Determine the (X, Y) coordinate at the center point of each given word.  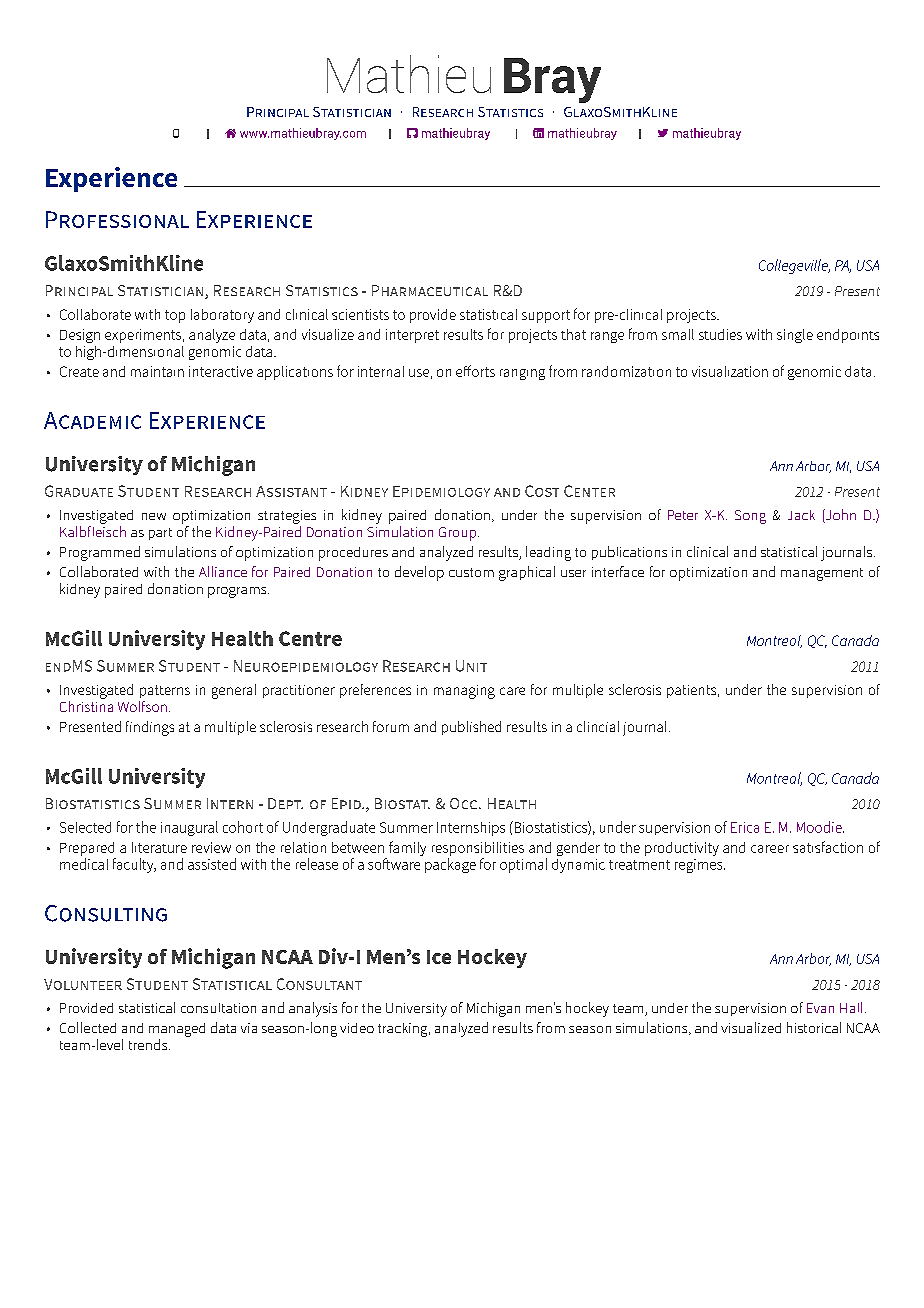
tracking (404, 1030)
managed (177, 1030)
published (471, 728)
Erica (745, 827)
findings (150, 728)
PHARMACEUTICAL (430, 290)
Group (459, 534)
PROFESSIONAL (117, 219)
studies (720, 334)
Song (750, 517)
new (154, 516)
